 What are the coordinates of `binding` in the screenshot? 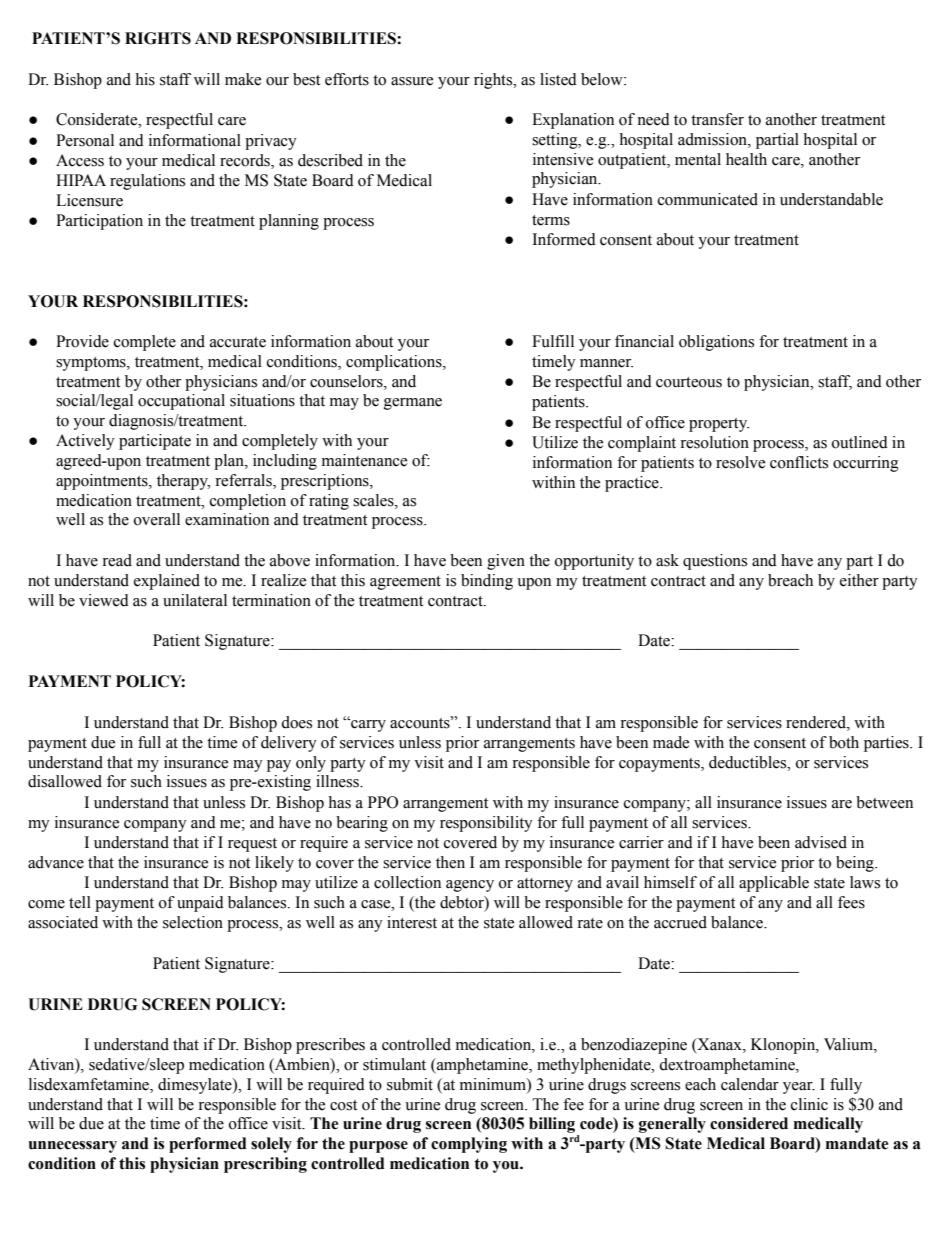 It's located at (487, 582).
